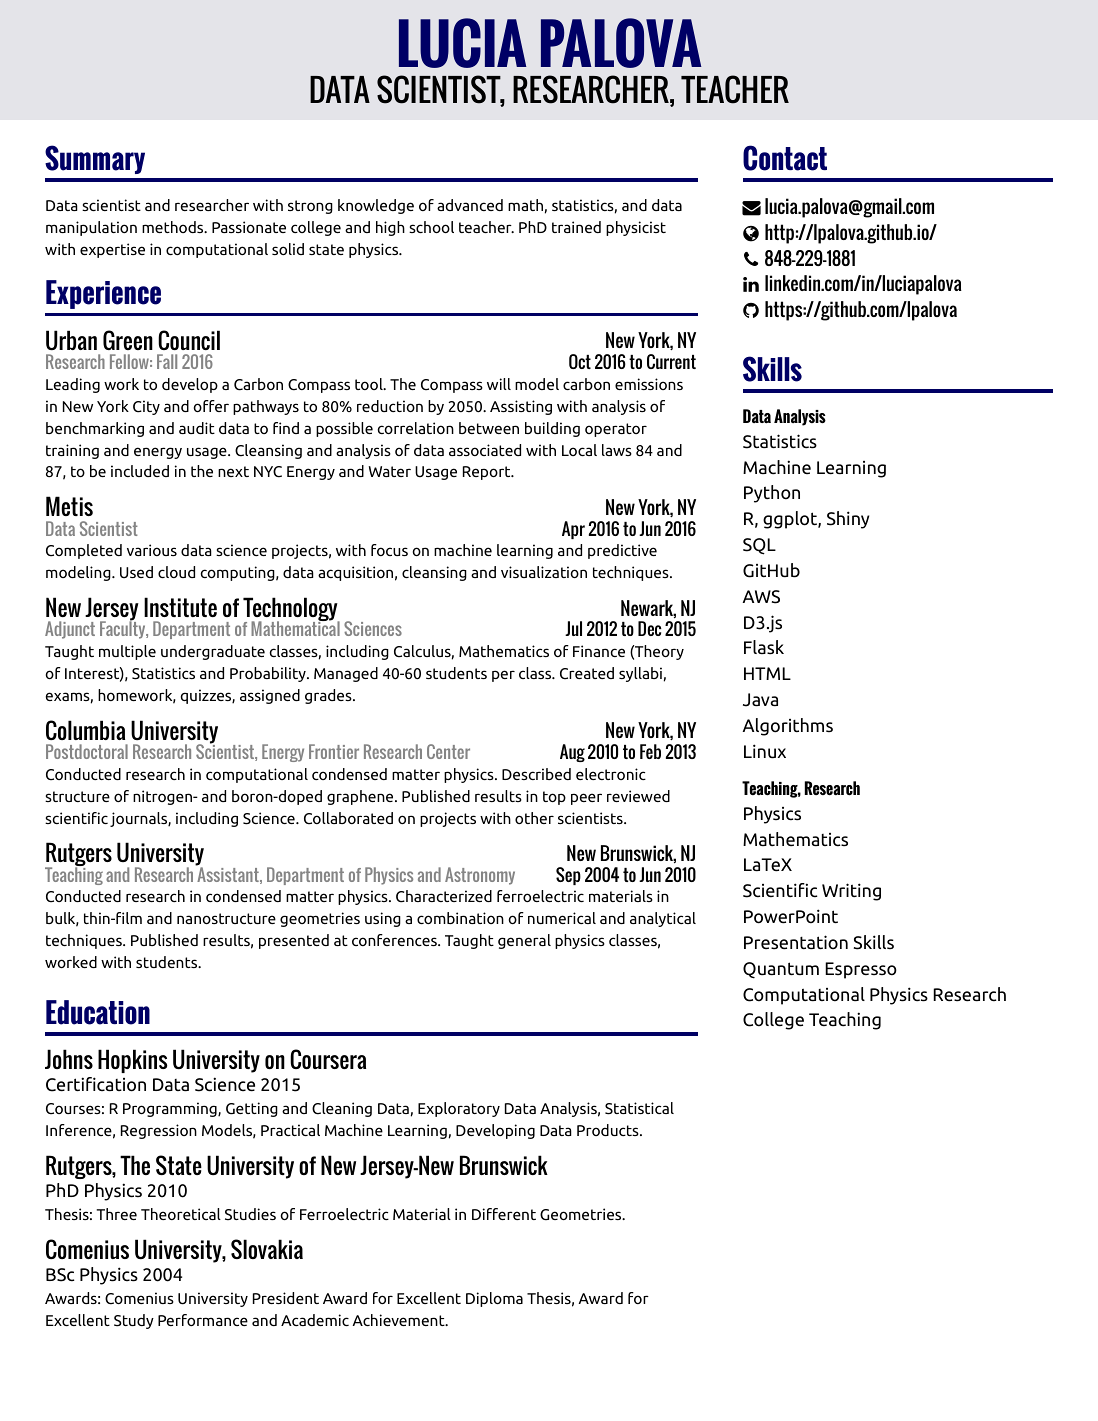  I want to click on Exploratory, so click(459, 1109).
